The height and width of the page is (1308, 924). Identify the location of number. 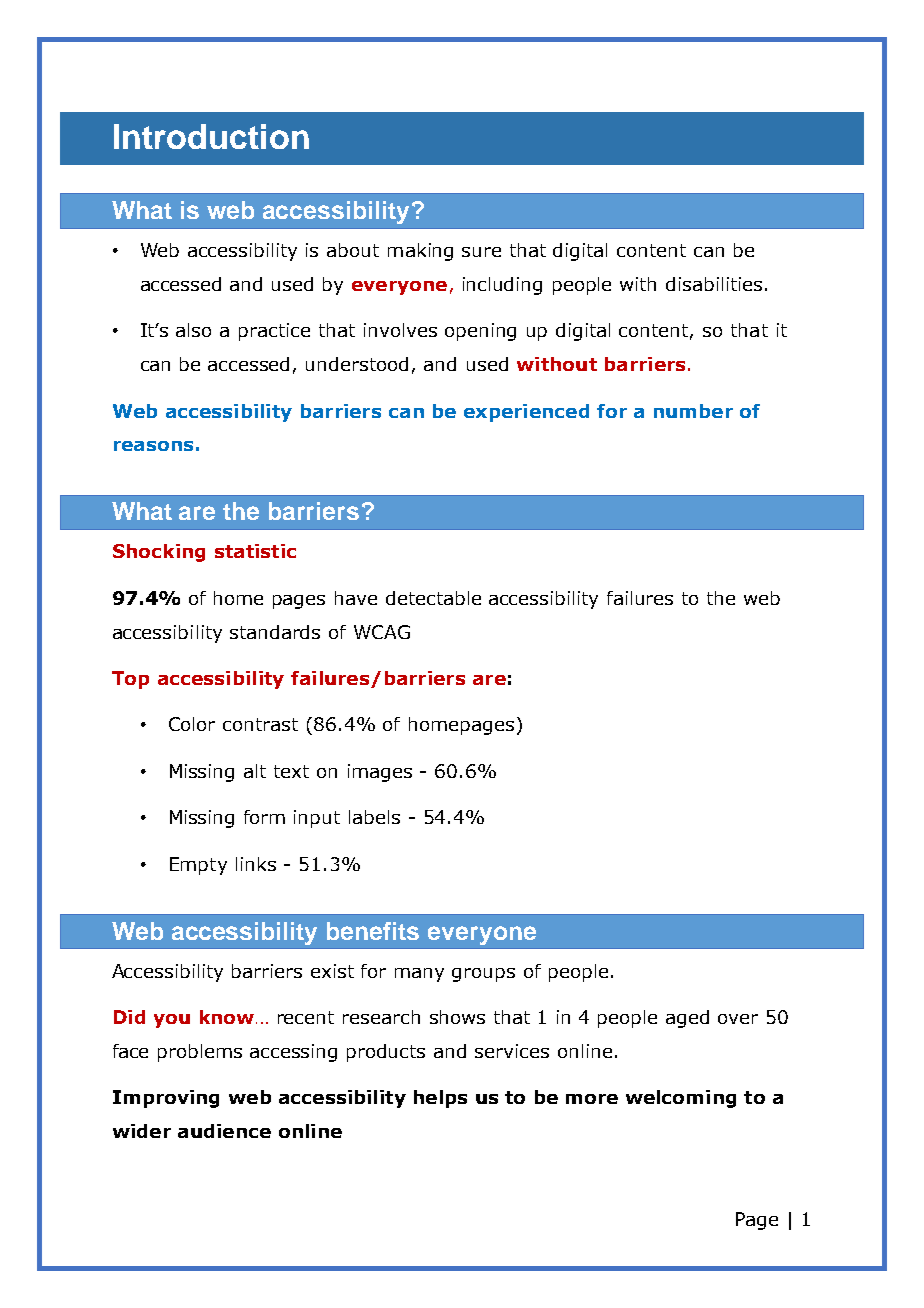
(693, 411).
